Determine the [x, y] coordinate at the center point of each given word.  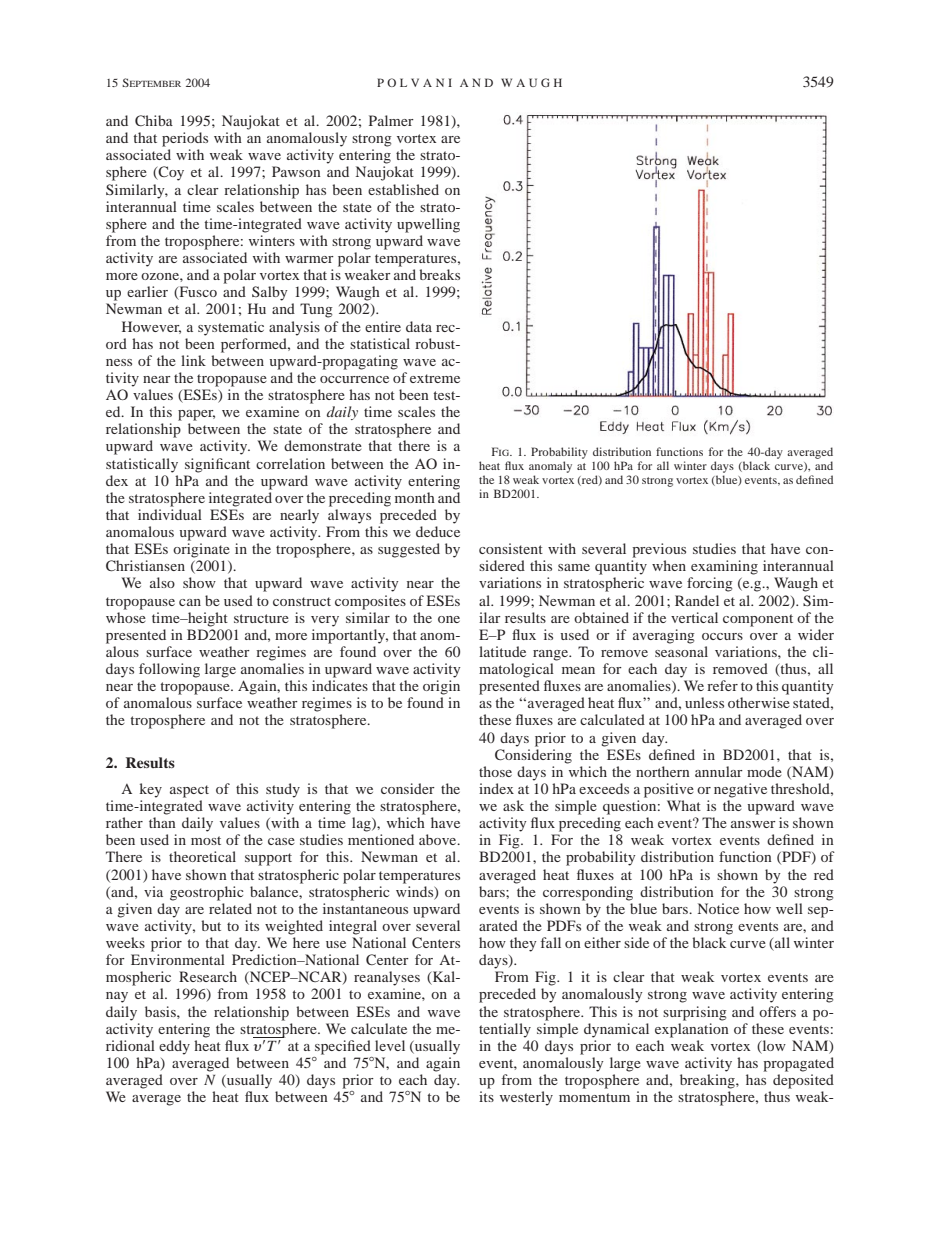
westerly [526, 1098]
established [403, 189]
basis [161, 1011]
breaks [439, 274]
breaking [708, 1081]
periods [185, 139]
